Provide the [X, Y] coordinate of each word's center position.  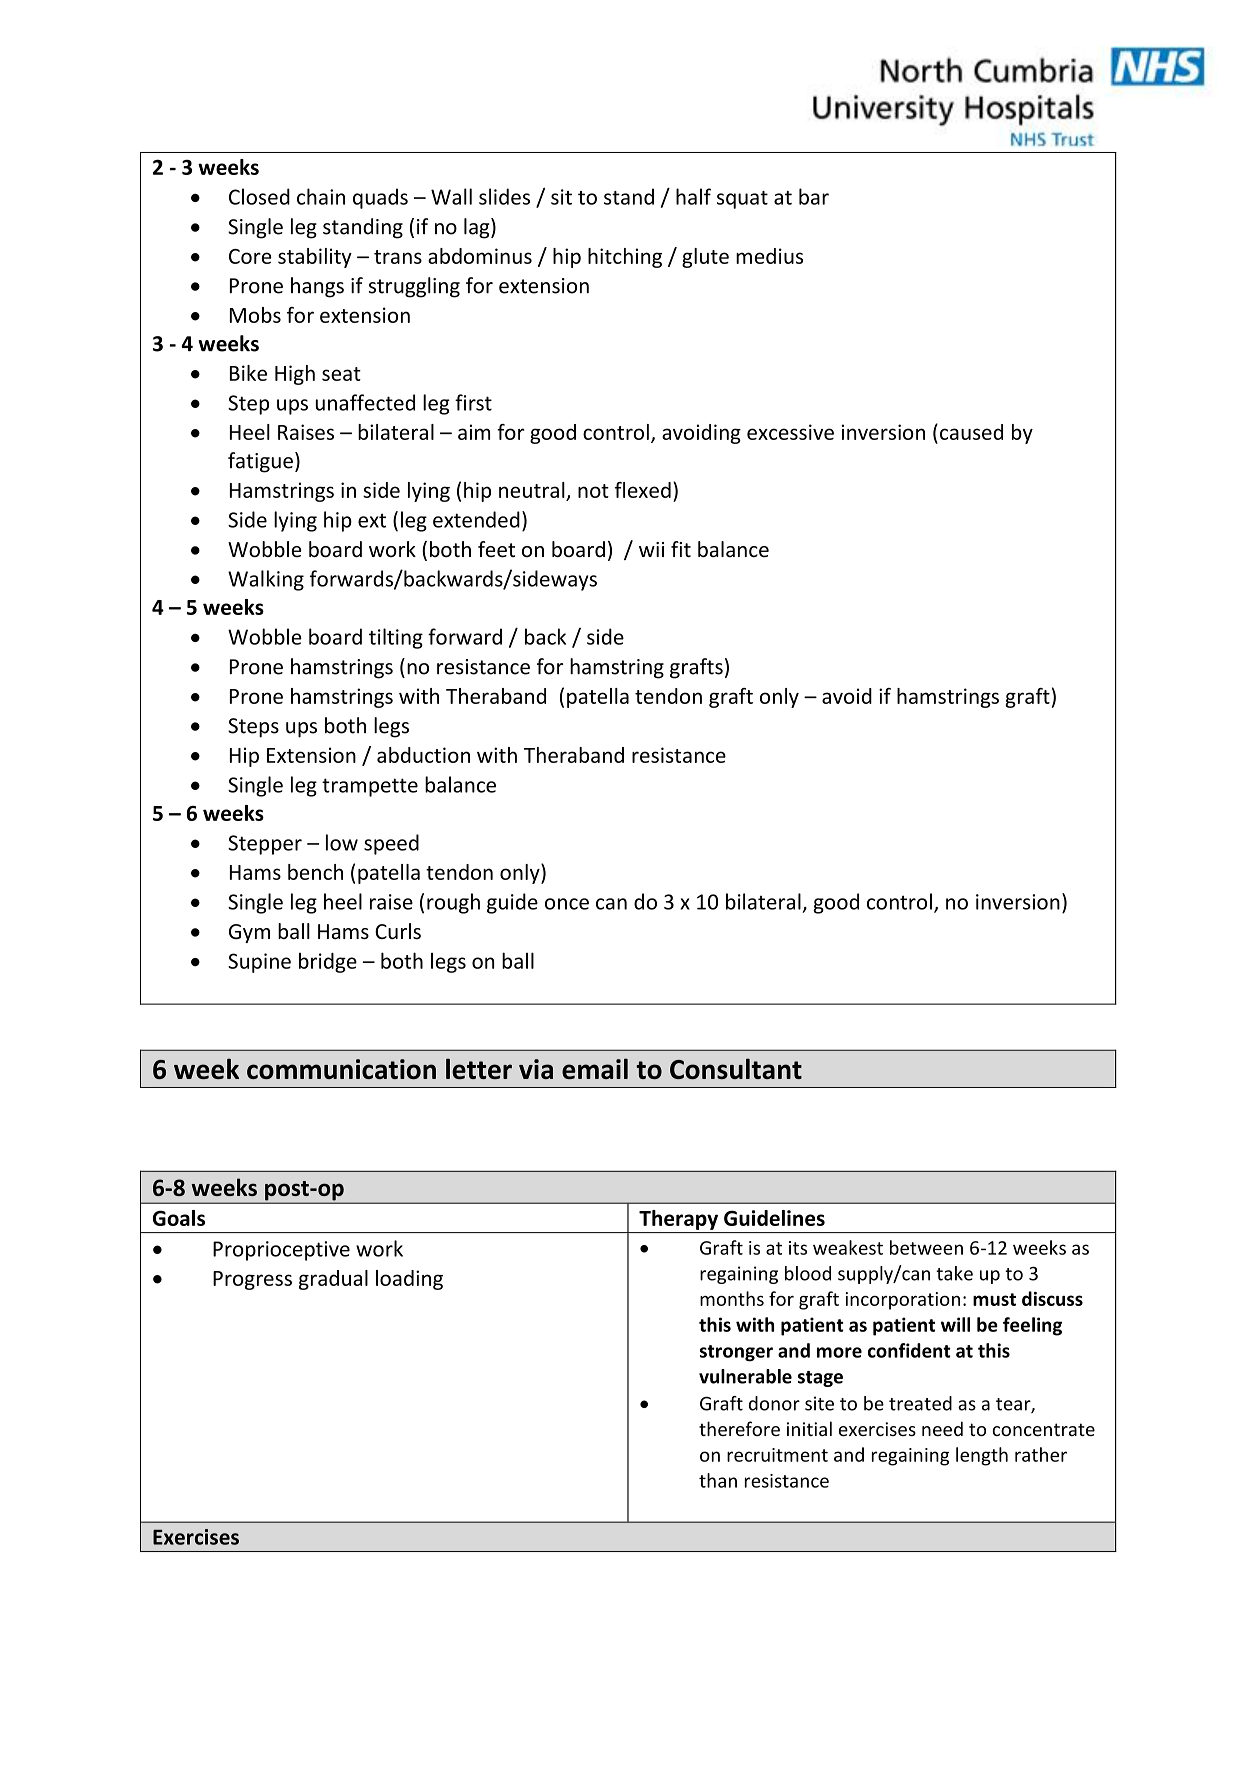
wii [651, 549]
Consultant [736, 1068]
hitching [625, 258]
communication [341, 1069]
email [595, 1068]
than [718, 1480]
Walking [266, 580]
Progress [252, 1280]
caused [971, 432]
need [942, 1428]
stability [315, 258]
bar [814, 196]
